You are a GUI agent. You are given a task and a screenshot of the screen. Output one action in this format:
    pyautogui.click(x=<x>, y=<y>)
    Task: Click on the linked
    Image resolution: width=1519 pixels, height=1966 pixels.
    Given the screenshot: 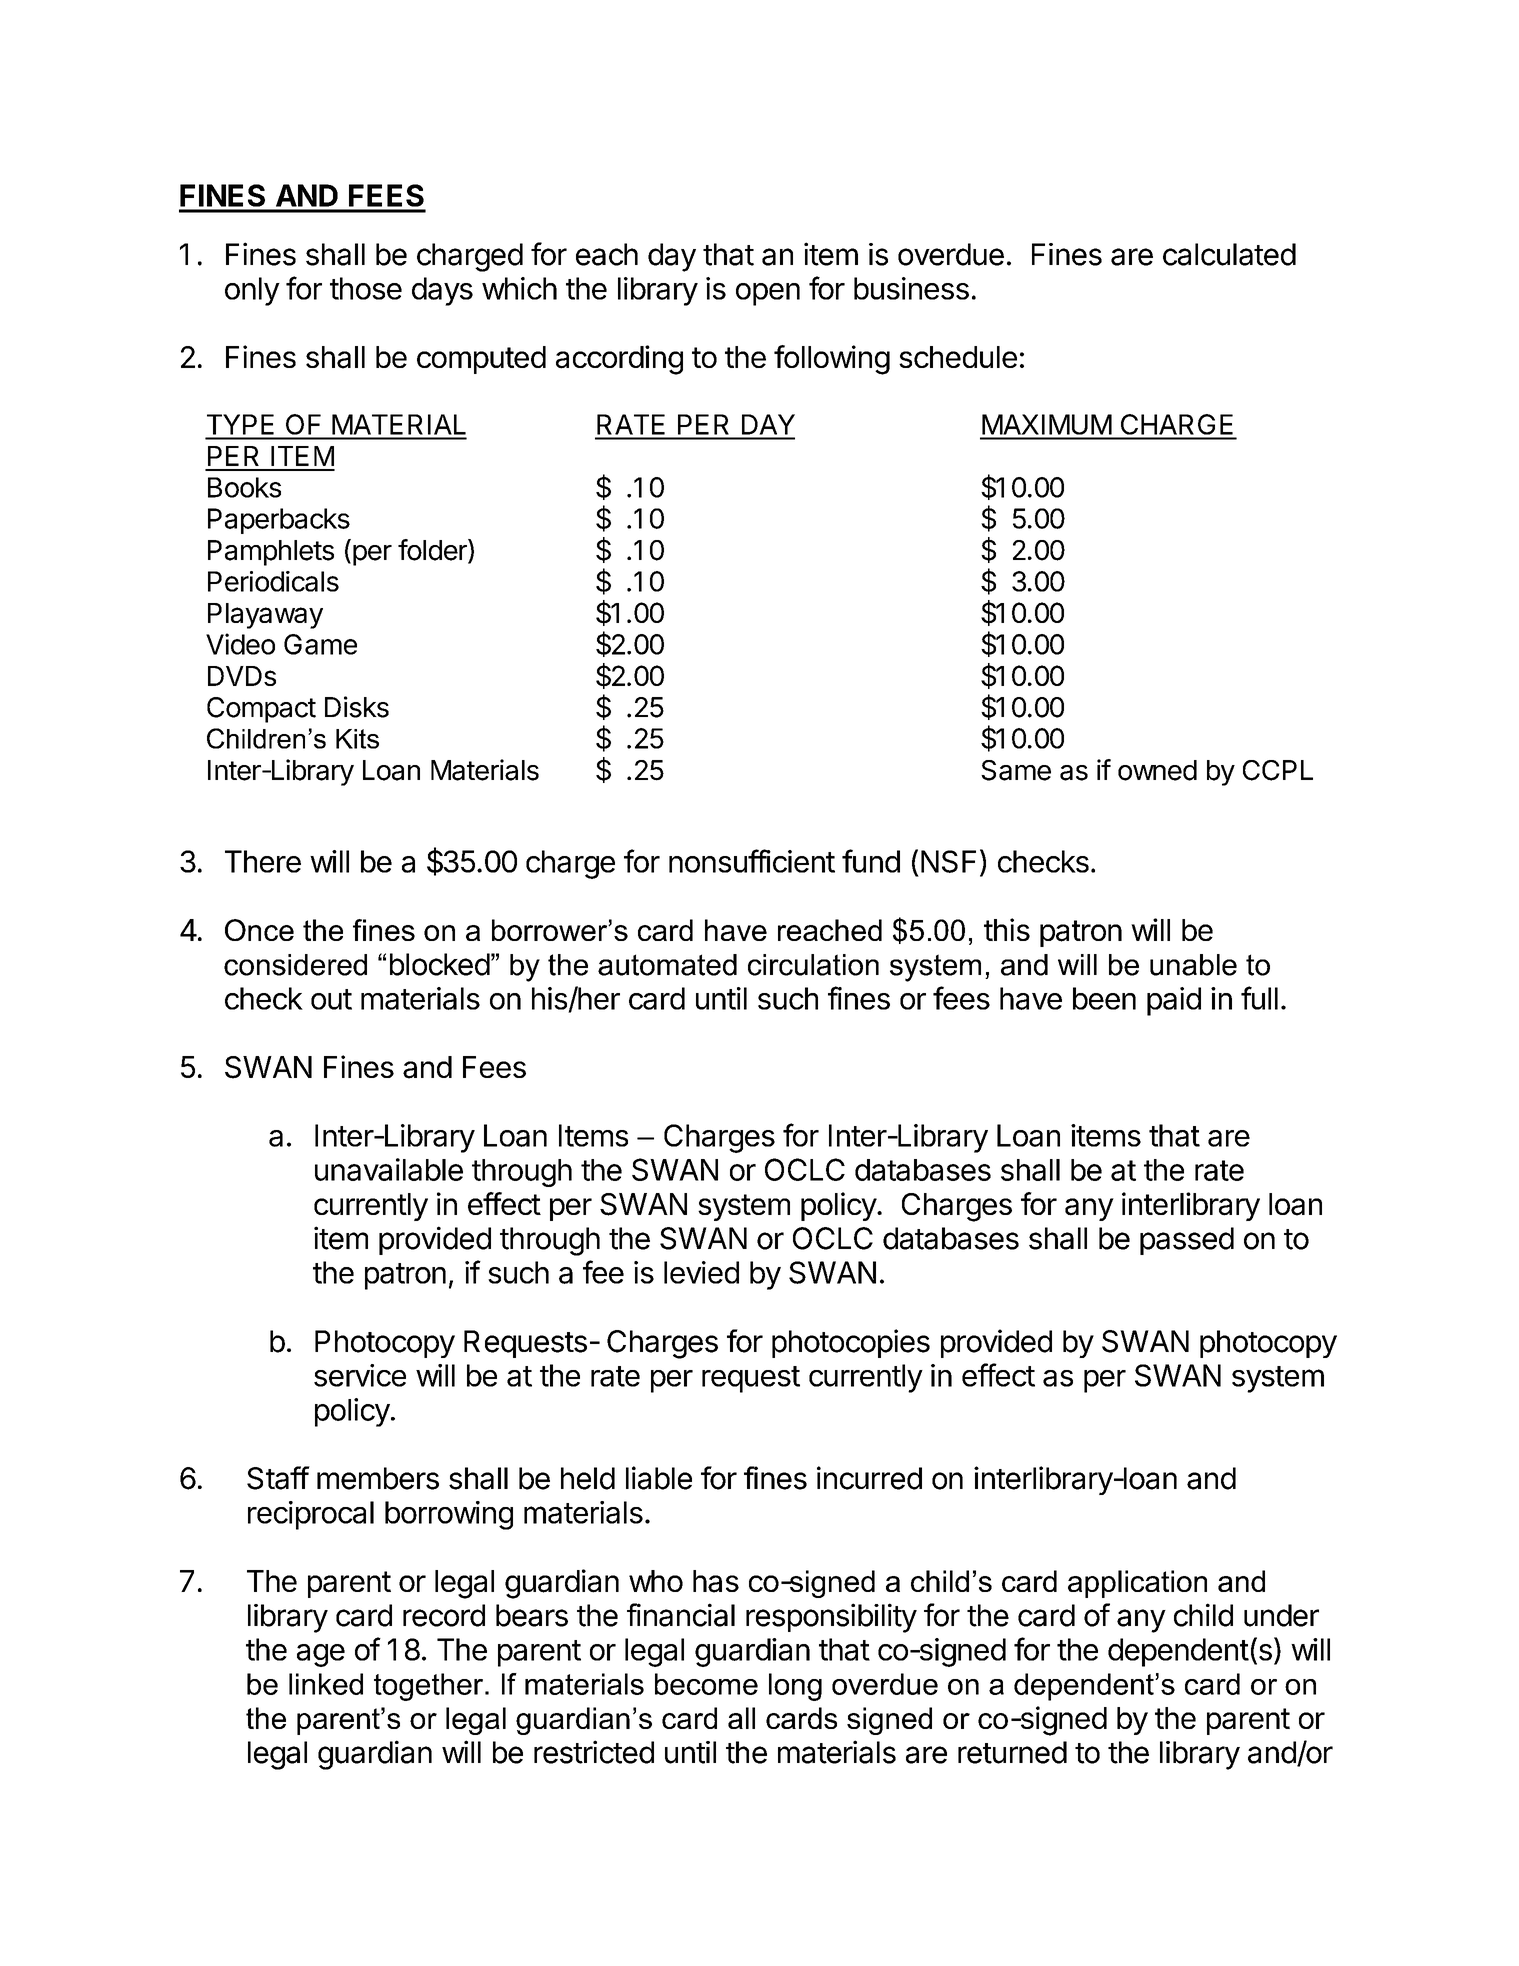 What is the action you would take?
    pyautogui.click(x=326, y=1684)
